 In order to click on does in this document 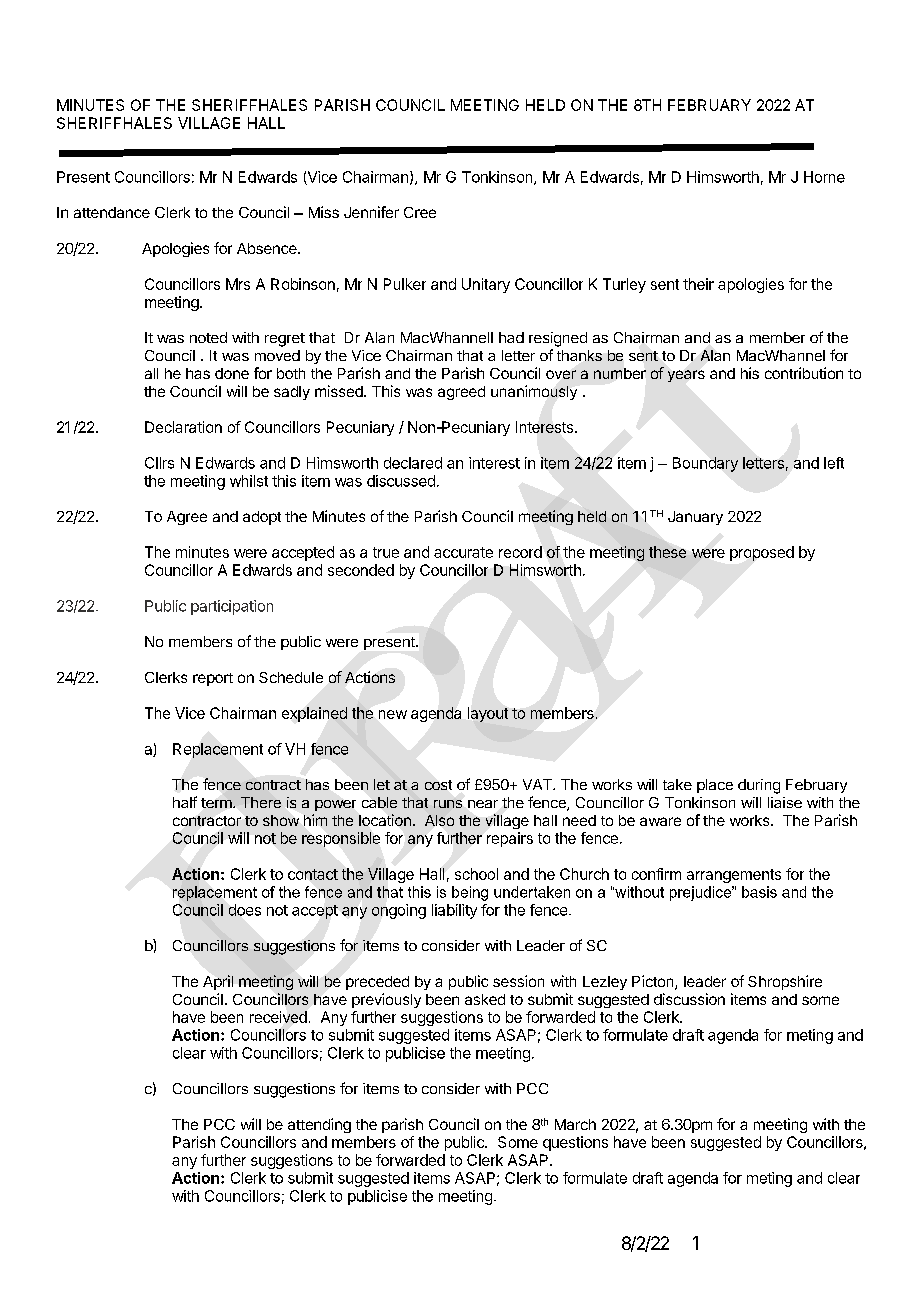, I will do `click(245, 910)`.
